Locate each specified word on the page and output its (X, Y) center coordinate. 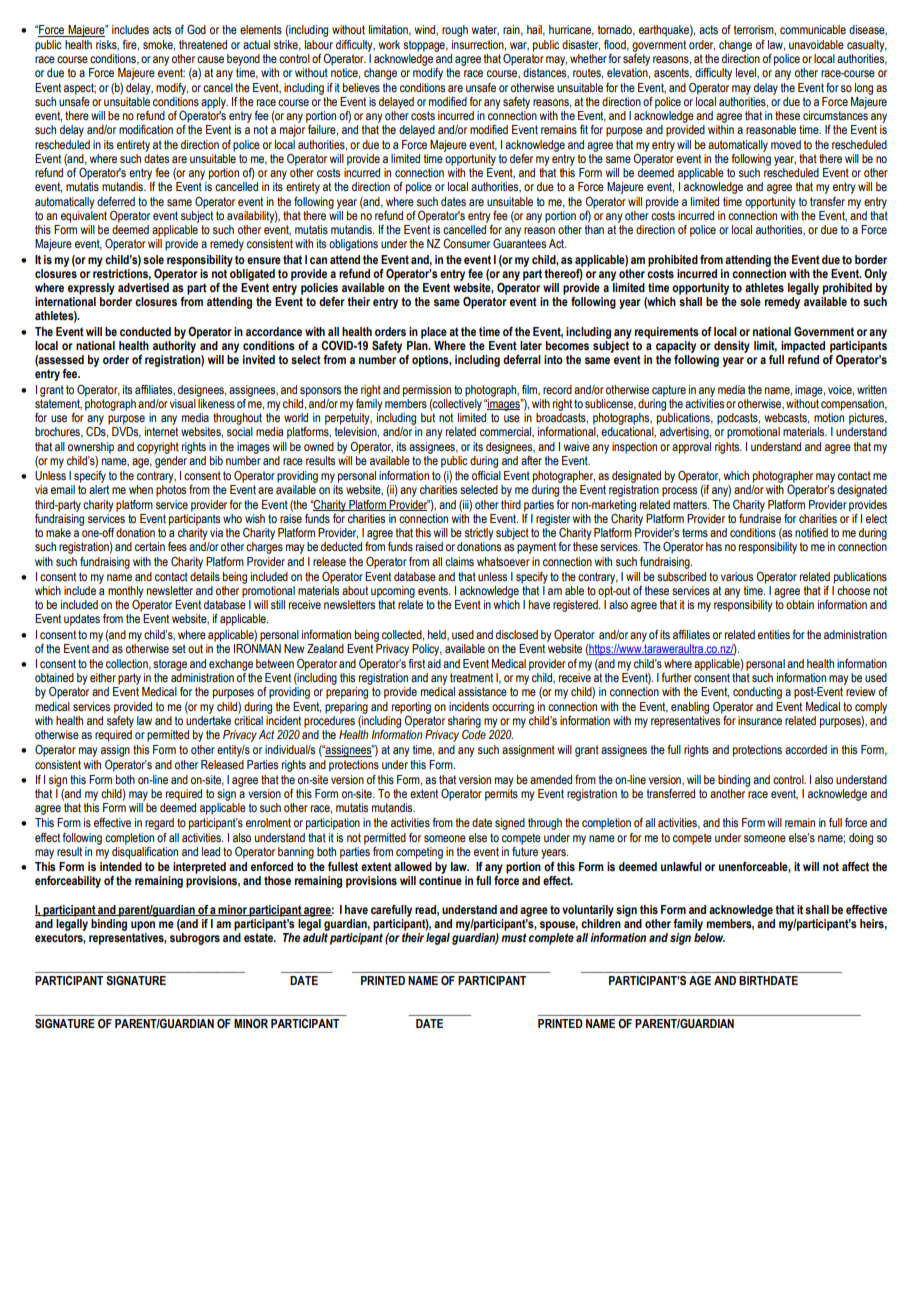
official (486, 475)
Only (875, 275)
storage (170, 665)
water (485, 30)
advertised (143, 287)
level (747, 73)
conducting (757, 693)
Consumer (466, 243)
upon (143, 926)
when (141, 489)
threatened (203, 44)
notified (811, 532)
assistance (482, 691)
